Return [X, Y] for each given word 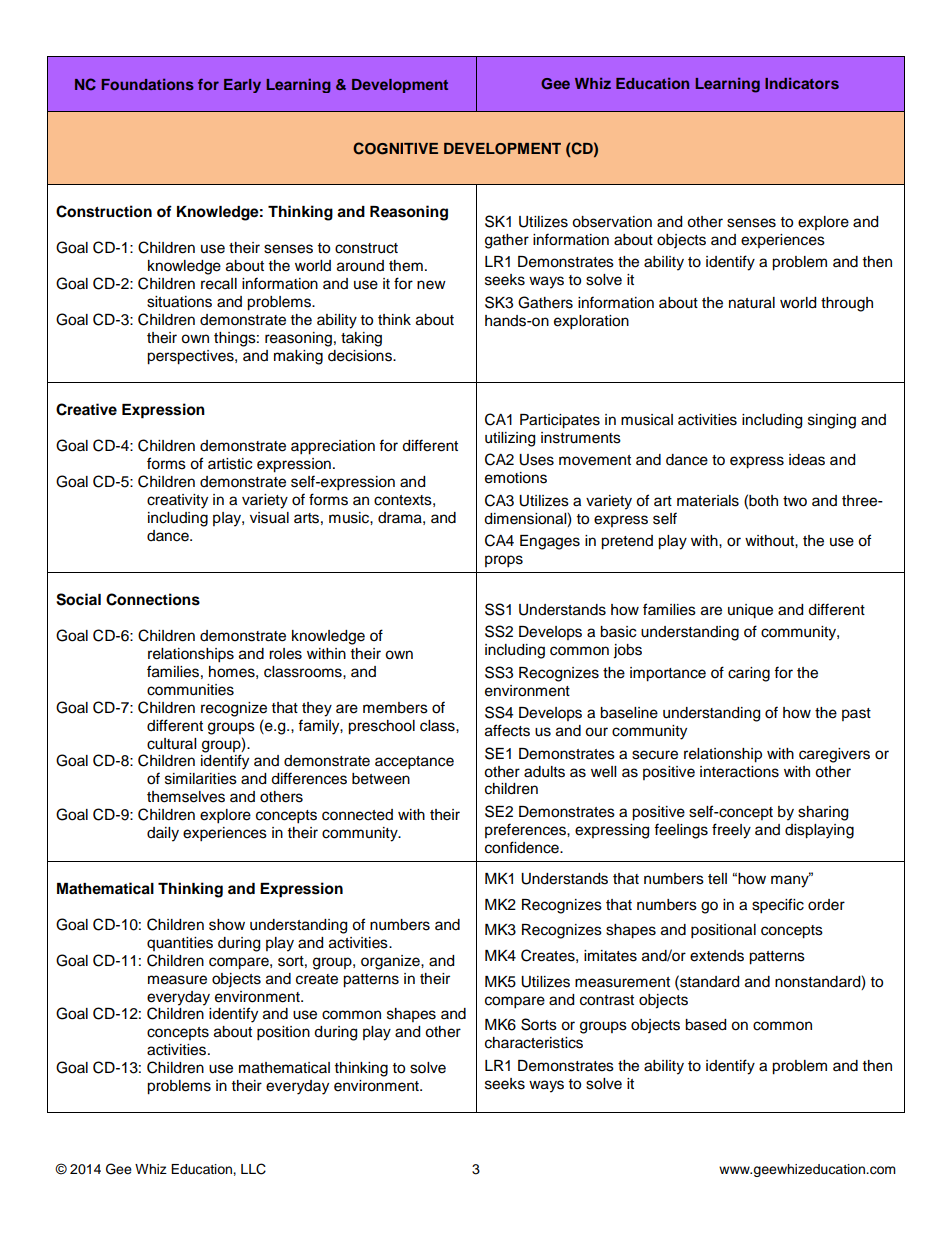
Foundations [147, 84]
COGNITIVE [395, 148]
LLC [253, 1169]
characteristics [534, 1043]
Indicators [802, 83]
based [705, 1025]
